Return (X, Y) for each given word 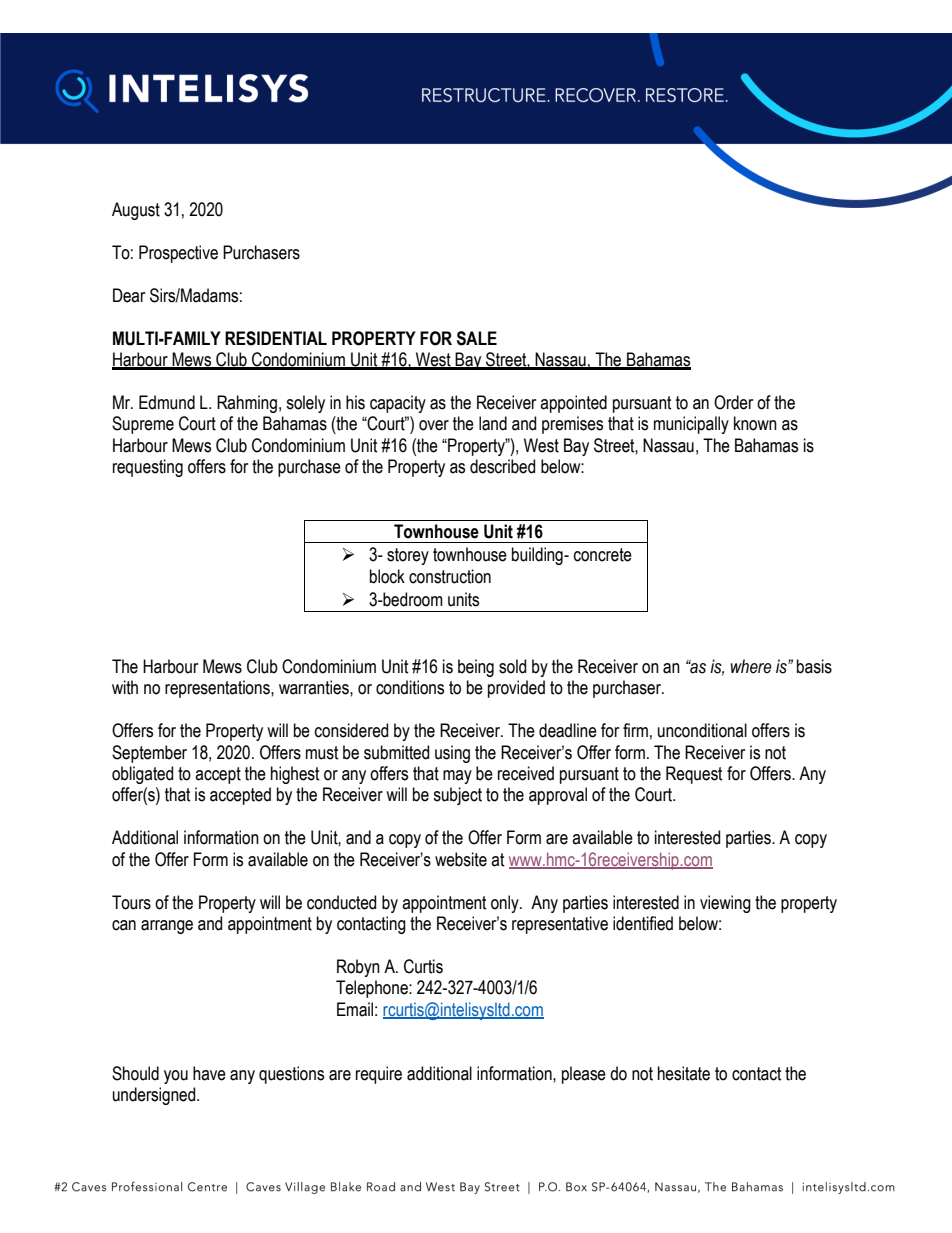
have (209, 1073)
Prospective (178, 254)
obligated (142, 775)
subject (457, 796)
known (755, 423)
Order (733, 402)
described (502, 466)
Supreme (143, 425)
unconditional (702, 730)
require (379, 1075)
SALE (477, 338)
